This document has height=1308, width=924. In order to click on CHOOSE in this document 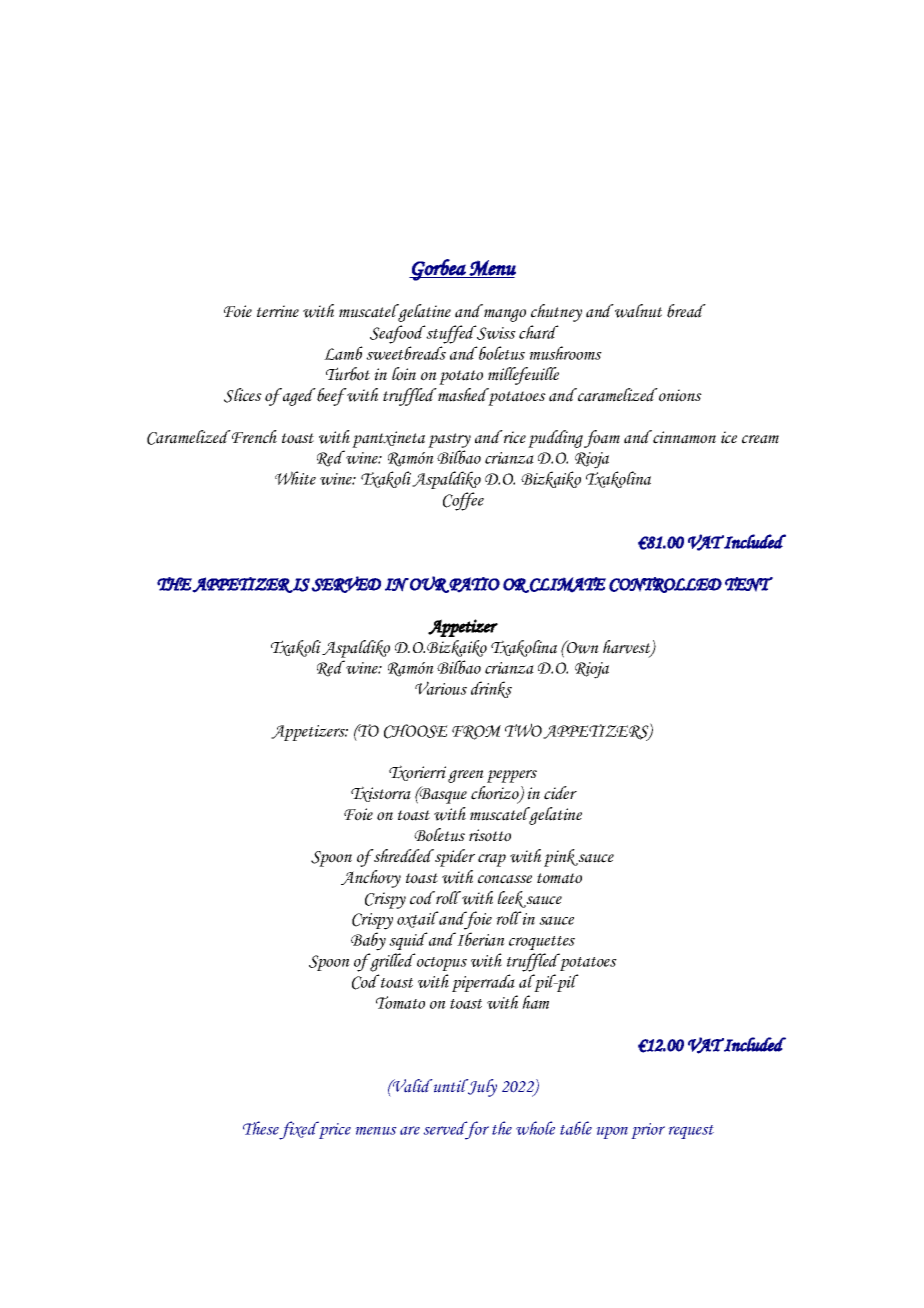, I will do `click(416, 731)`.
